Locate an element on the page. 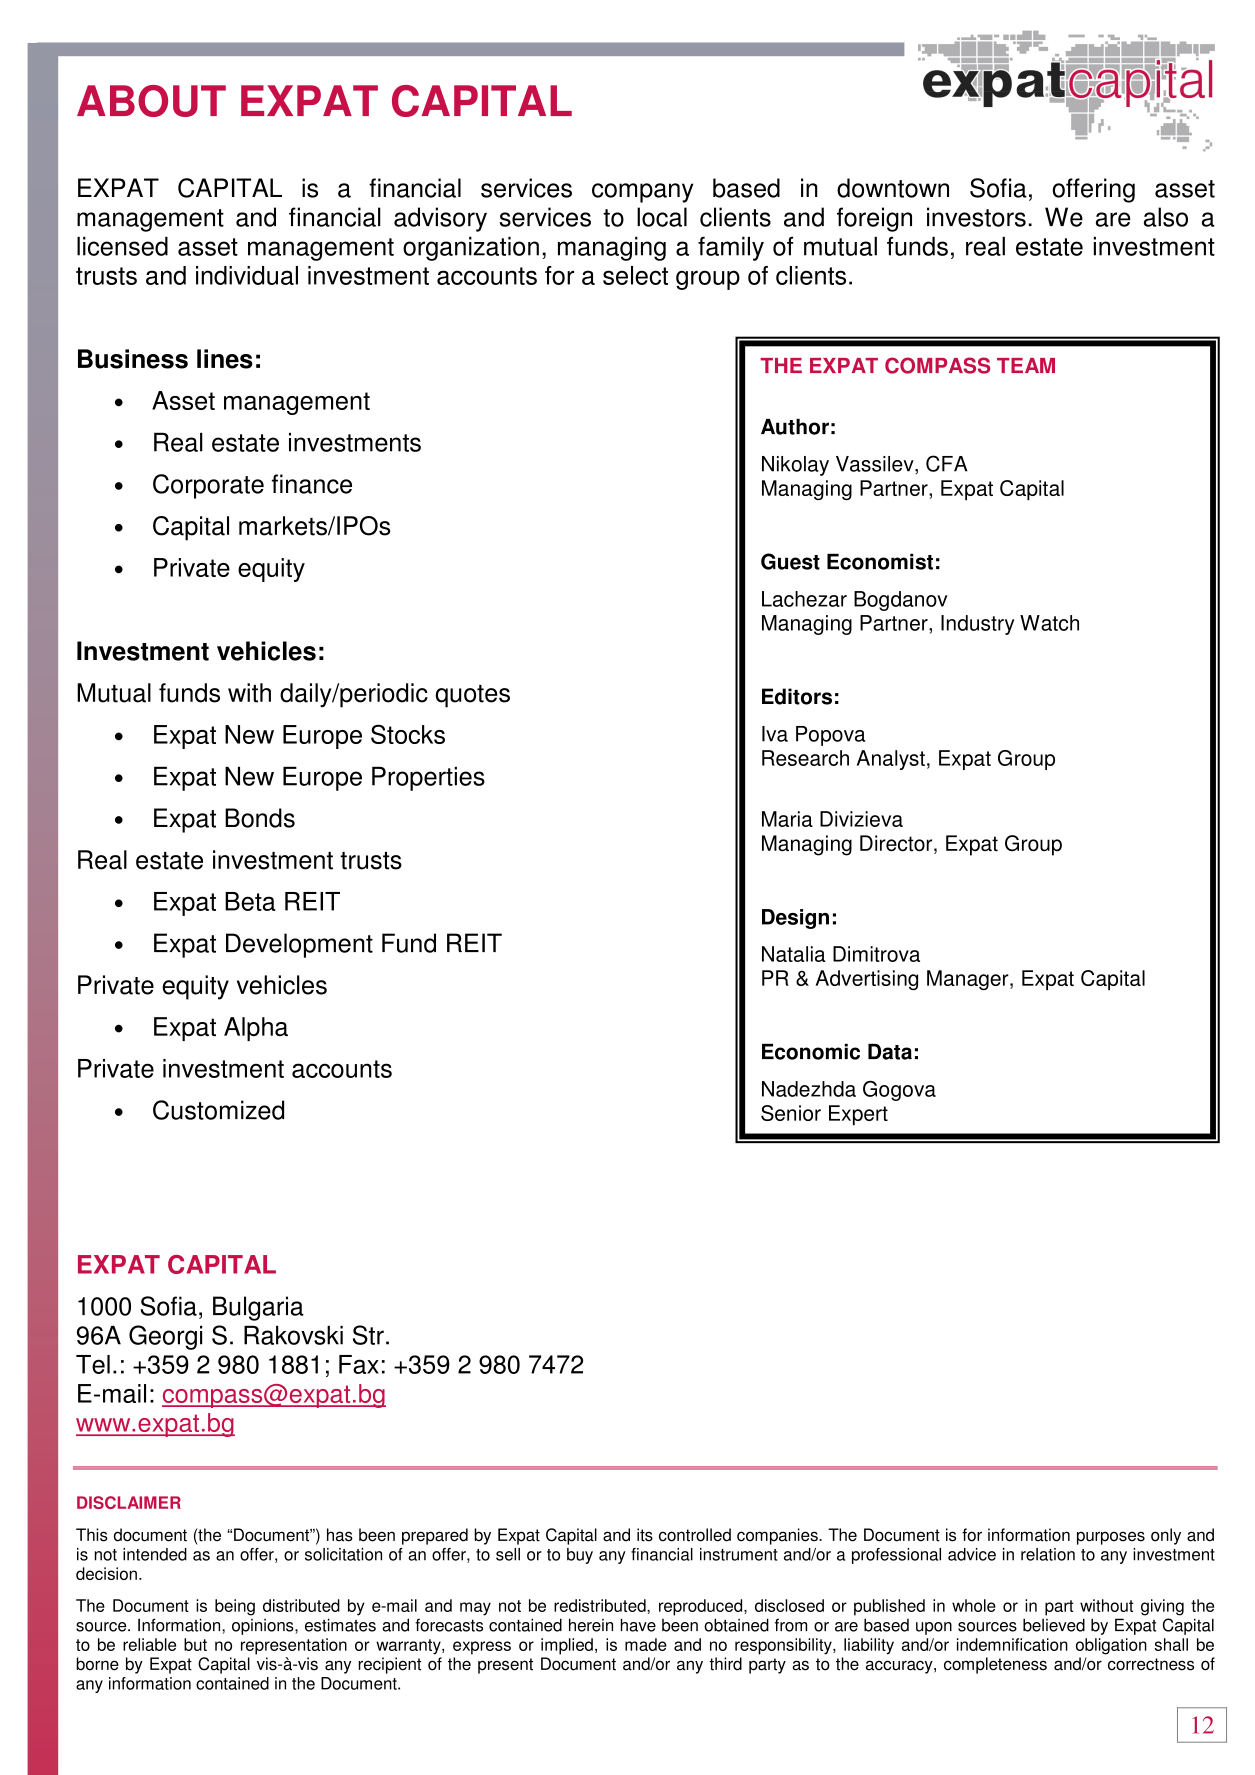  Corporate is located at coordinates (208, 486).
